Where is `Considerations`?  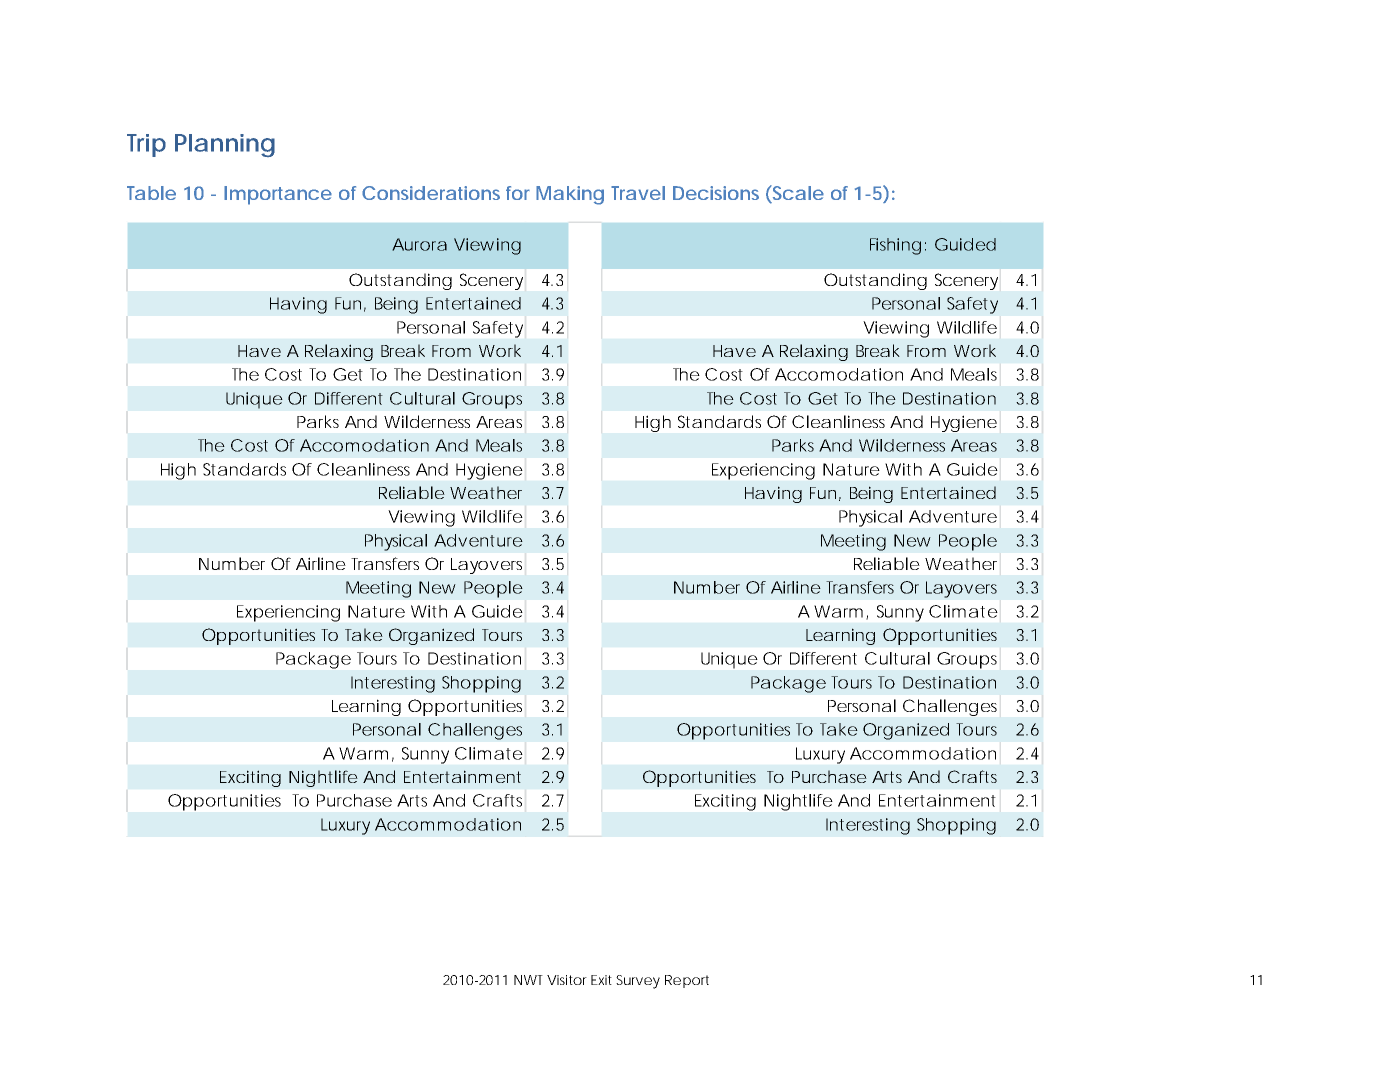
Considerations is located at coordinates (431, 193).
